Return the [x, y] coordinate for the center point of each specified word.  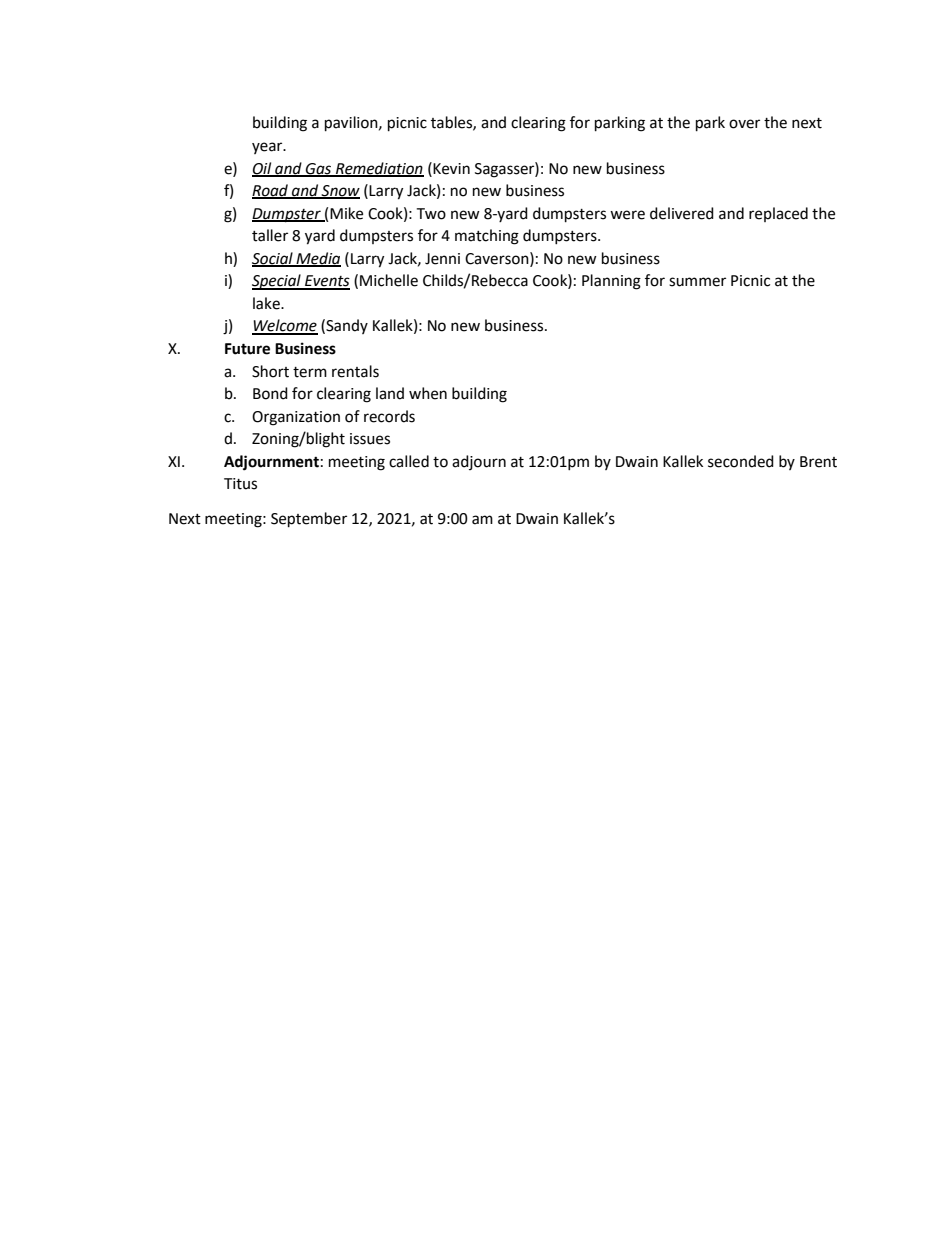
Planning [611, 282]
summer [697, 282]
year [268, 148]
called [409, 461]
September [309, 520]
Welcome [285, 326]
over [744, 124]
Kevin [451, 169]
